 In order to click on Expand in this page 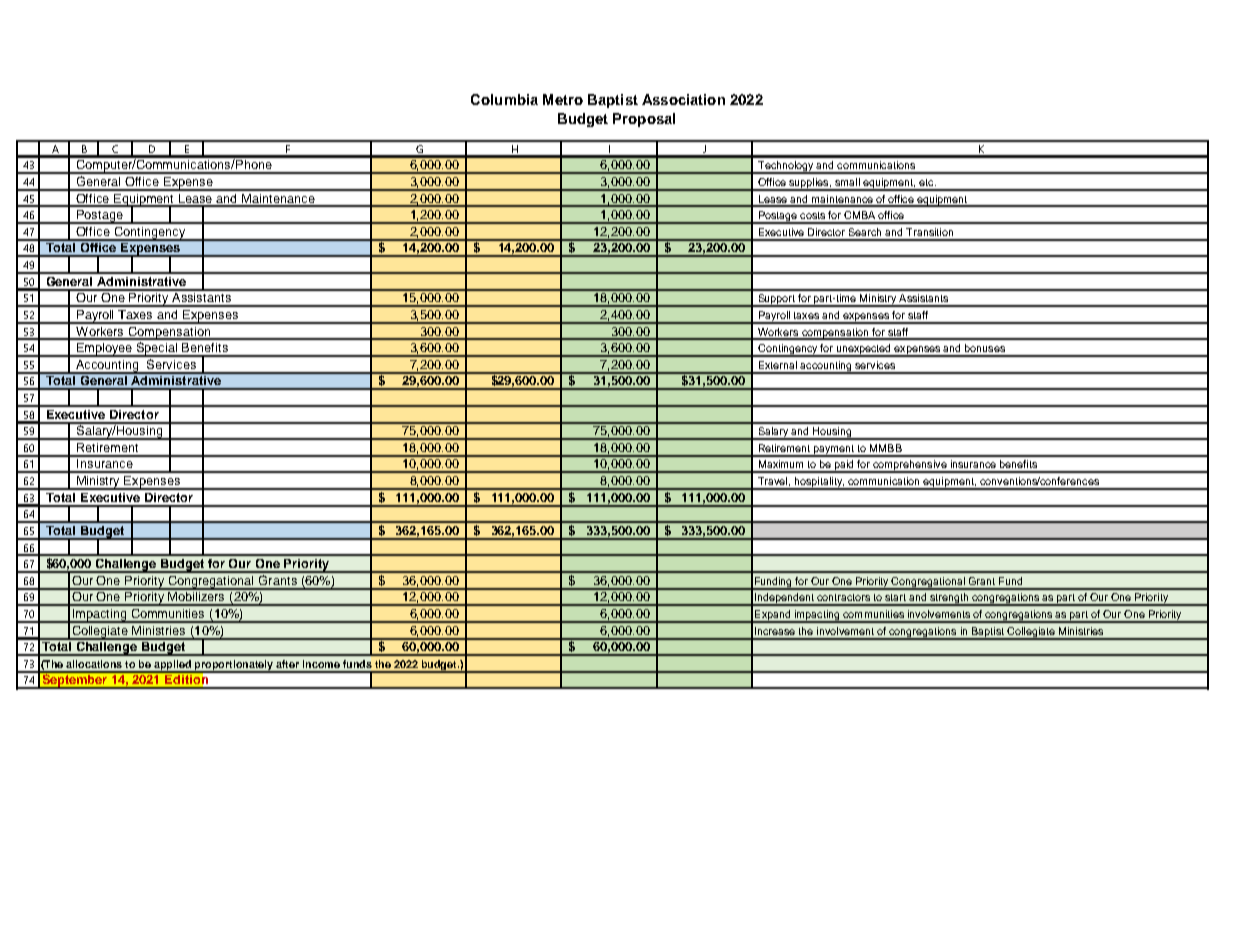, I will do `click(773, 616)`.
